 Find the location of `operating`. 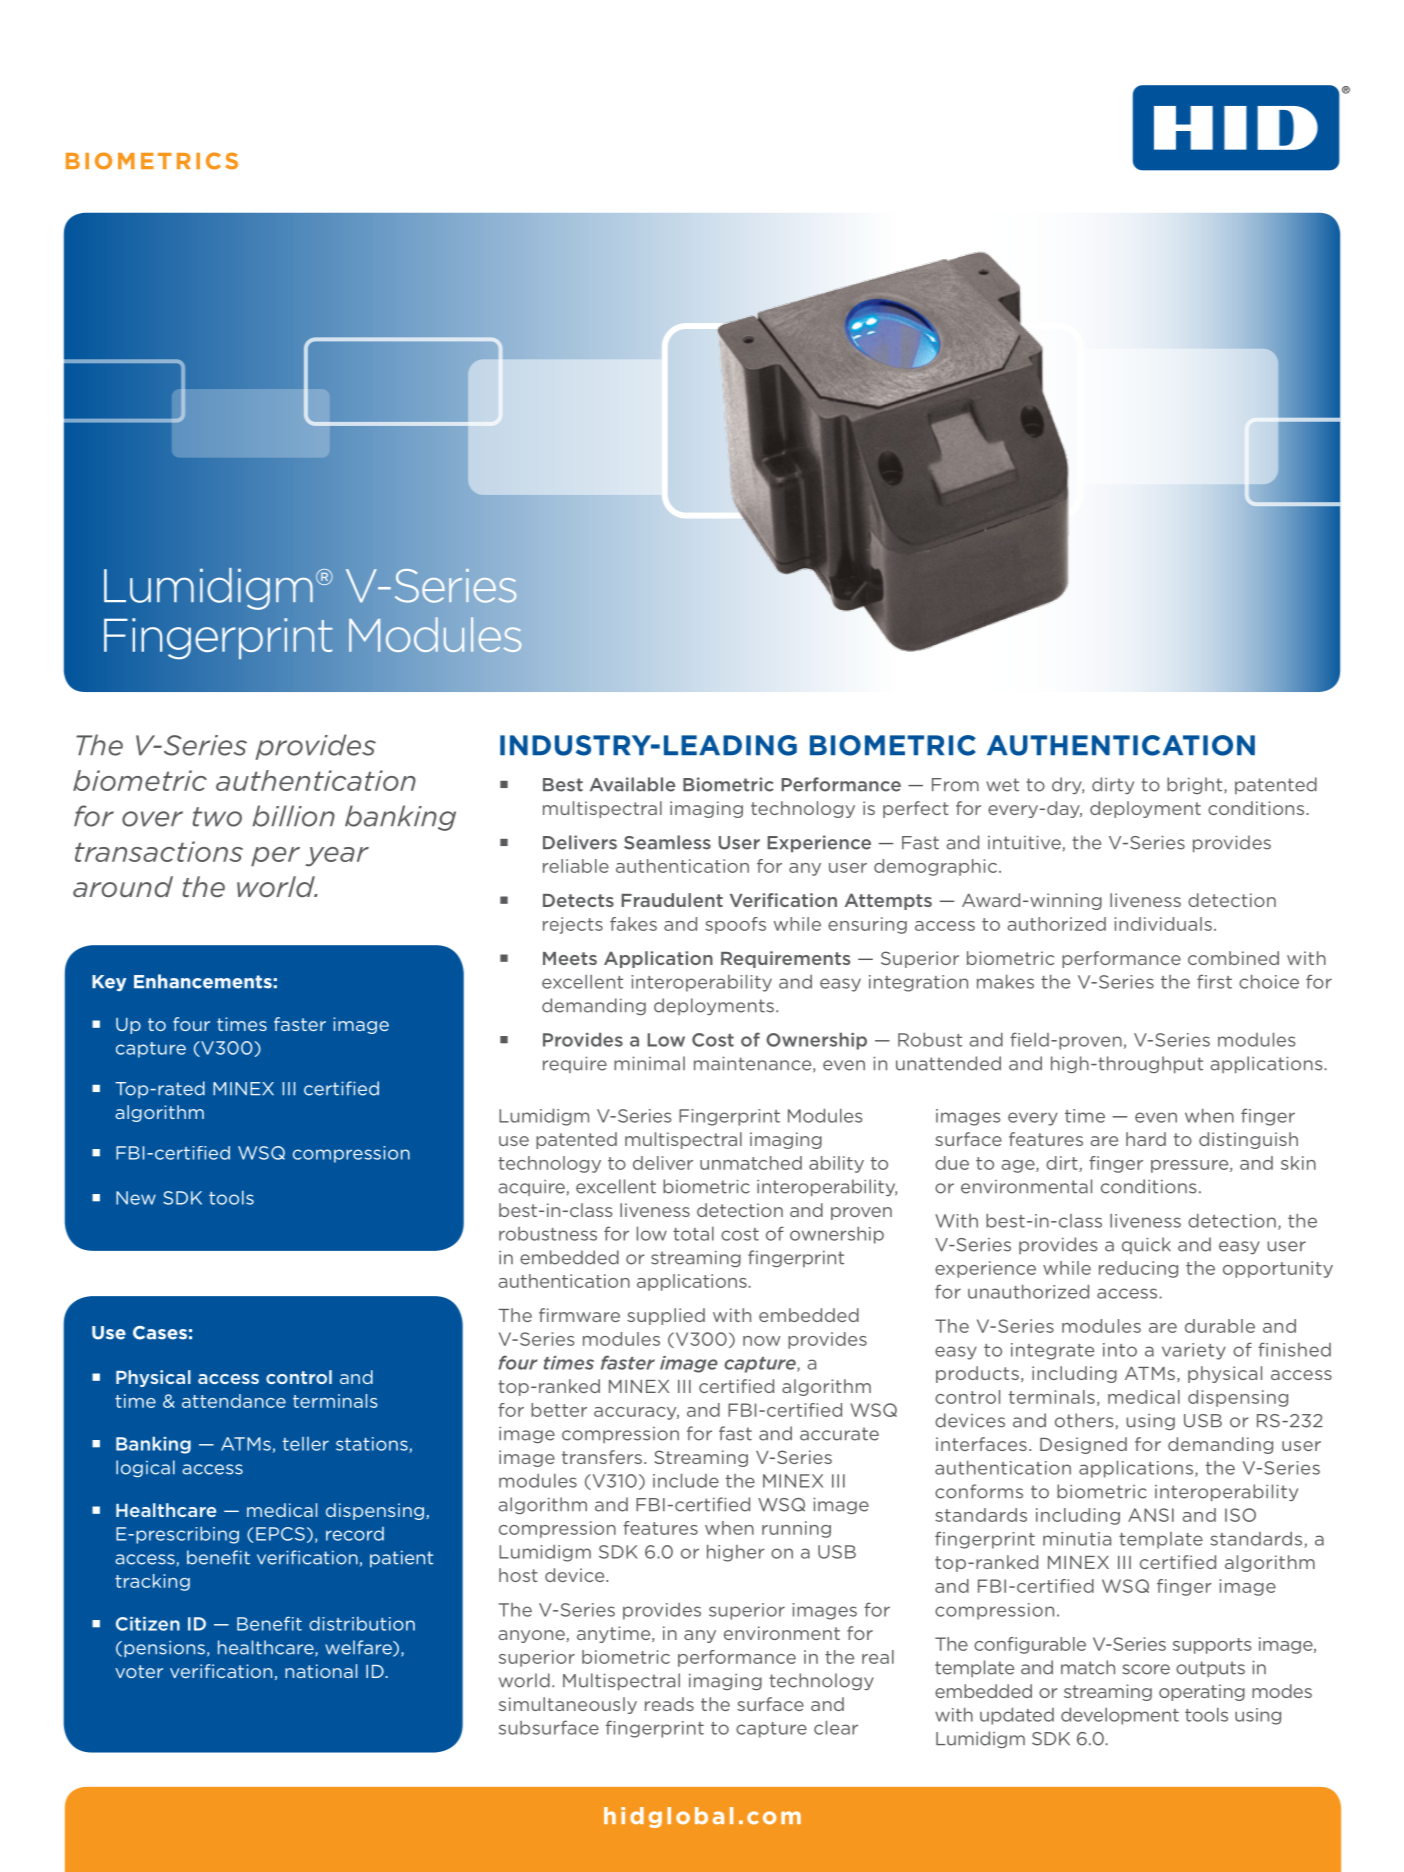

operating is located at coordinates (1202, 1692).
